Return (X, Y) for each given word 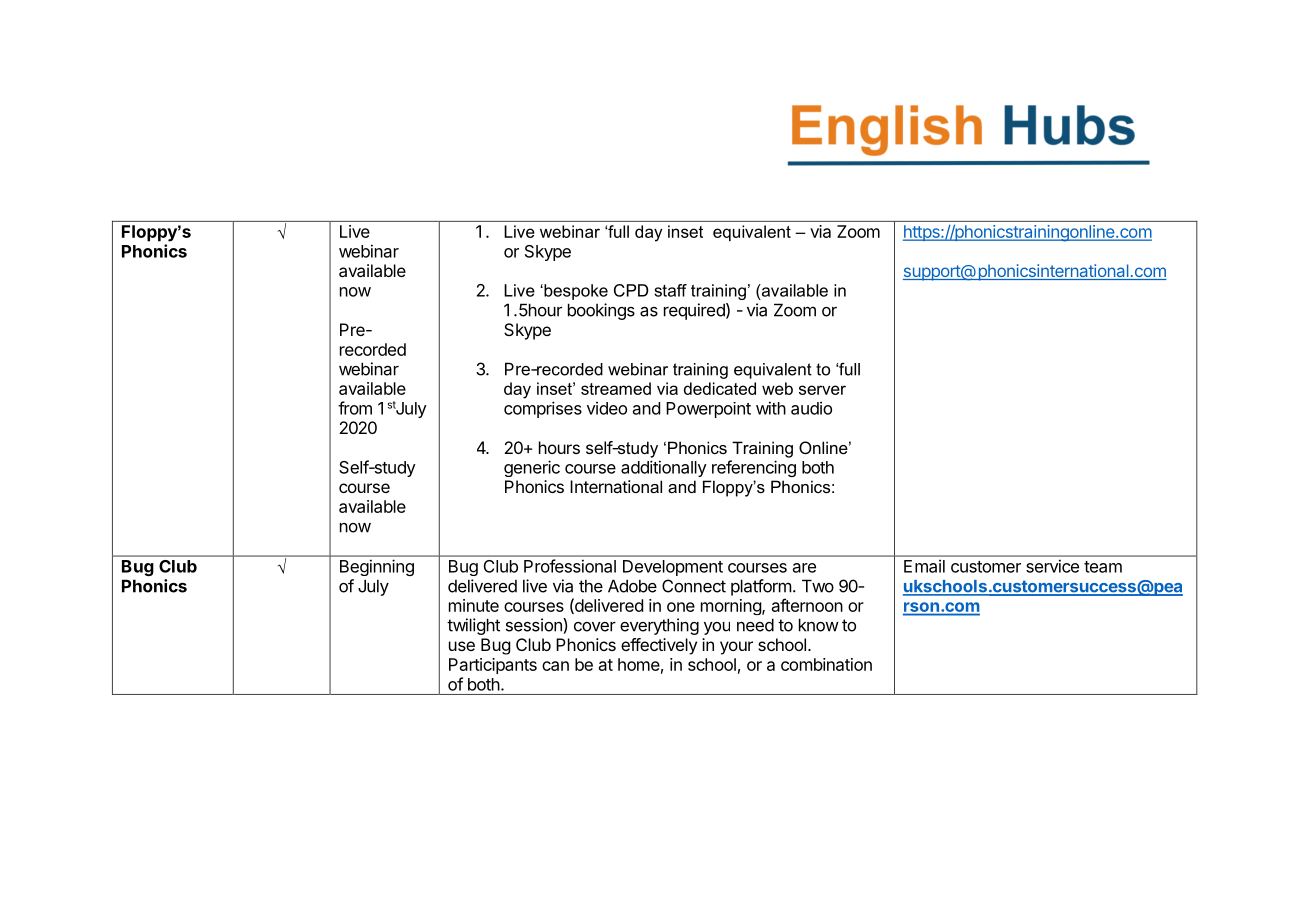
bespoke (575, 292)
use (462, 646)
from (355, 408)
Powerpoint (708, 410)
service (1052, 566)
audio (811, 408)
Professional (570, 566)
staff (670, 290)
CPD (631, 290)
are (804, 568)
